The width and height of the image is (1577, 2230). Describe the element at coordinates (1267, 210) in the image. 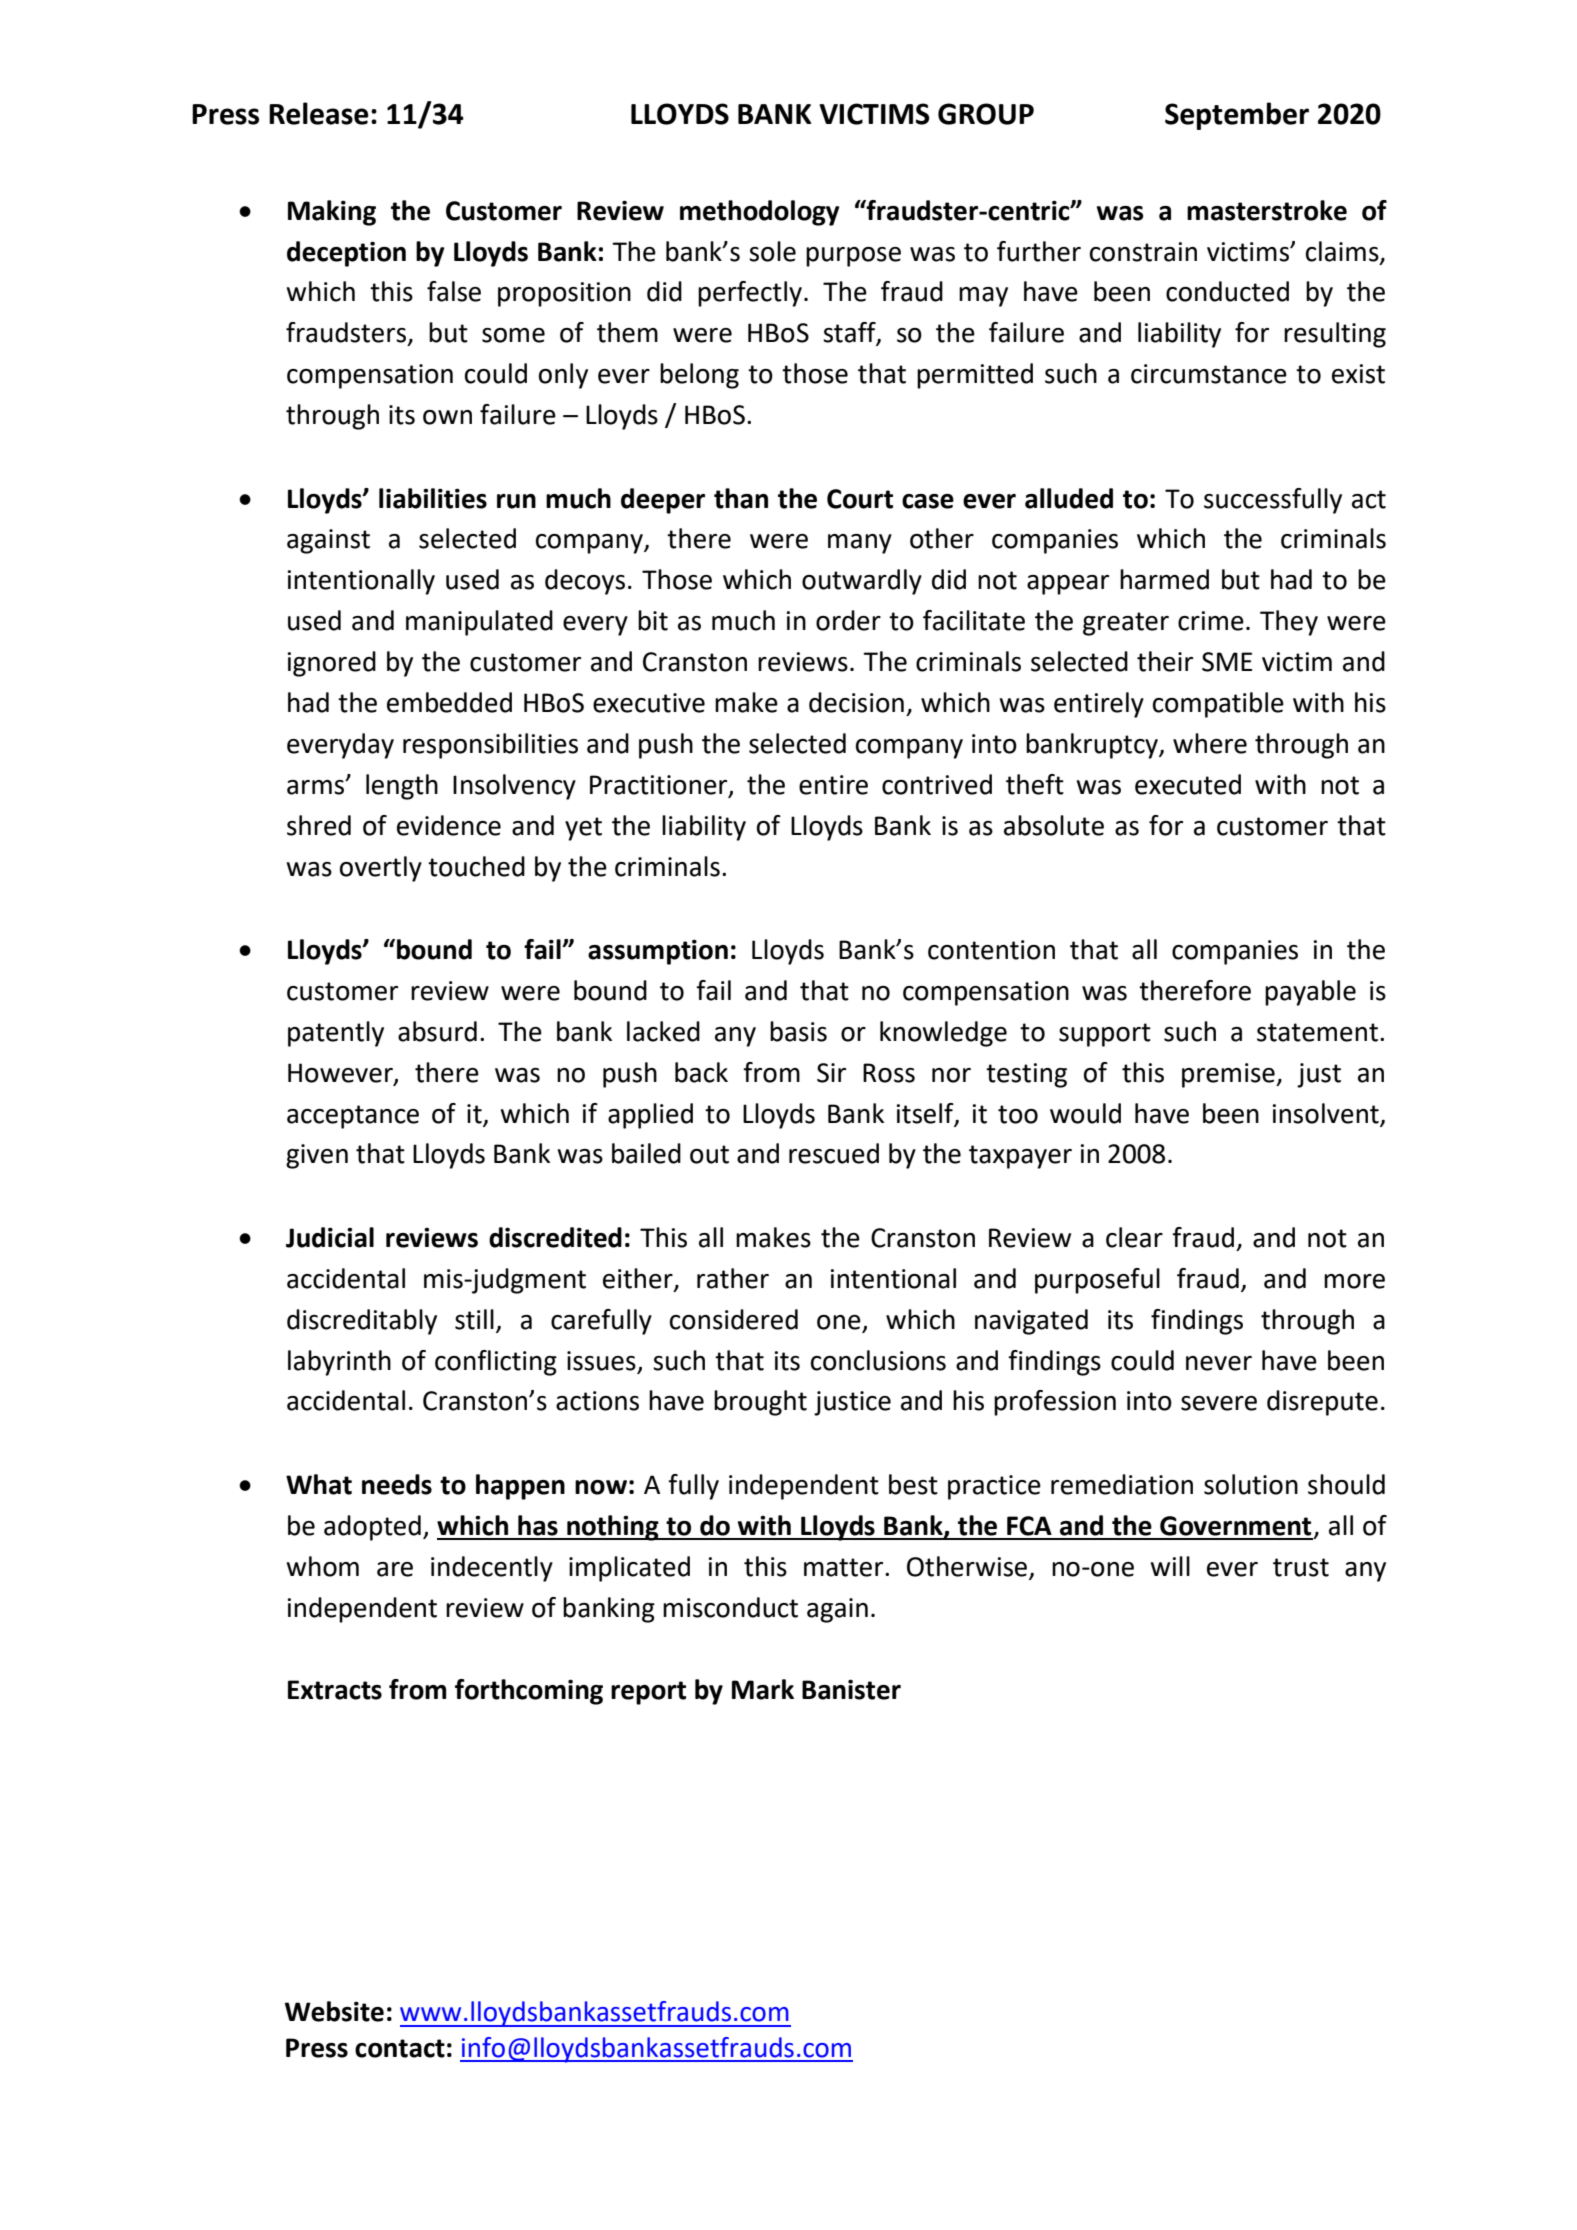

I see `masterstroke` at that location.
